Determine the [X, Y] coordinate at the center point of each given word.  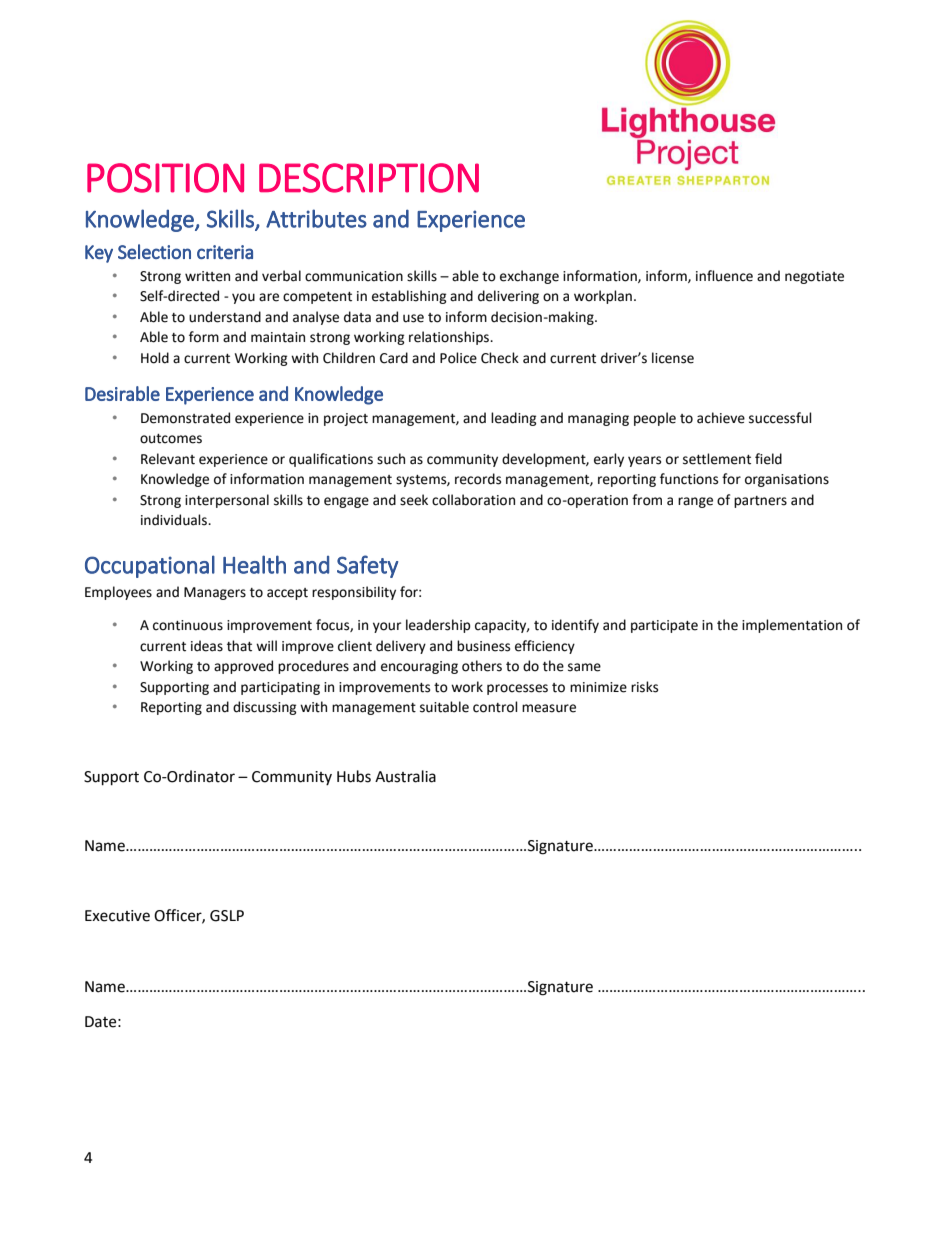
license [673, 358]
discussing [265, 708]
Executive [117, 916]
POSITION [165, 178]
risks [644, 687]
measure [549, 708]
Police [458, 358]
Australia [405, 776]
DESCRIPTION [369, 178]
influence [724, 276]
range [695, 502]
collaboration [473, 500]
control [495, 707]
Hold [155, 358]
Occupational [150, 566]
